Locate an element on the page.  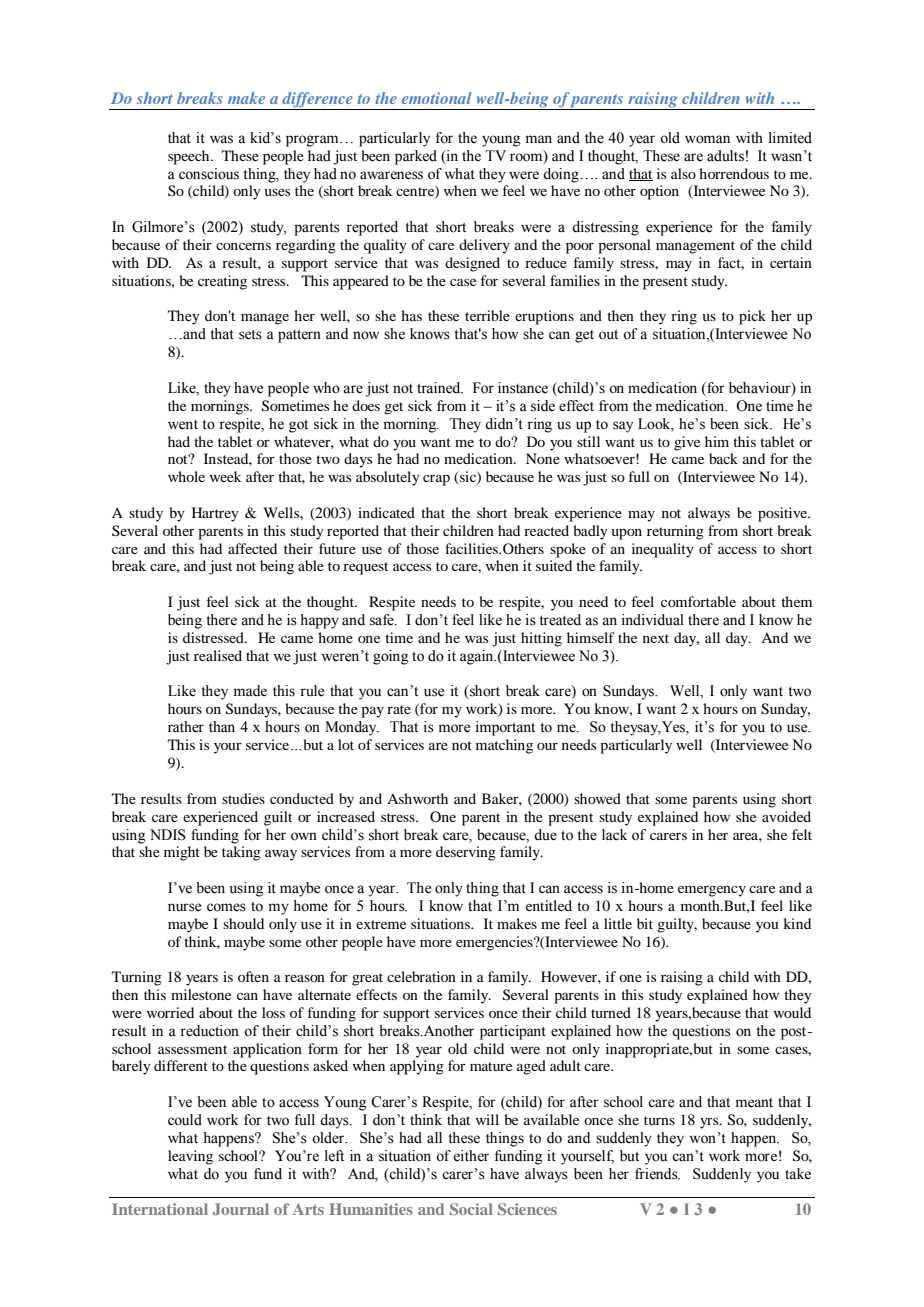
emotional is located at coordinates (437, 98).
